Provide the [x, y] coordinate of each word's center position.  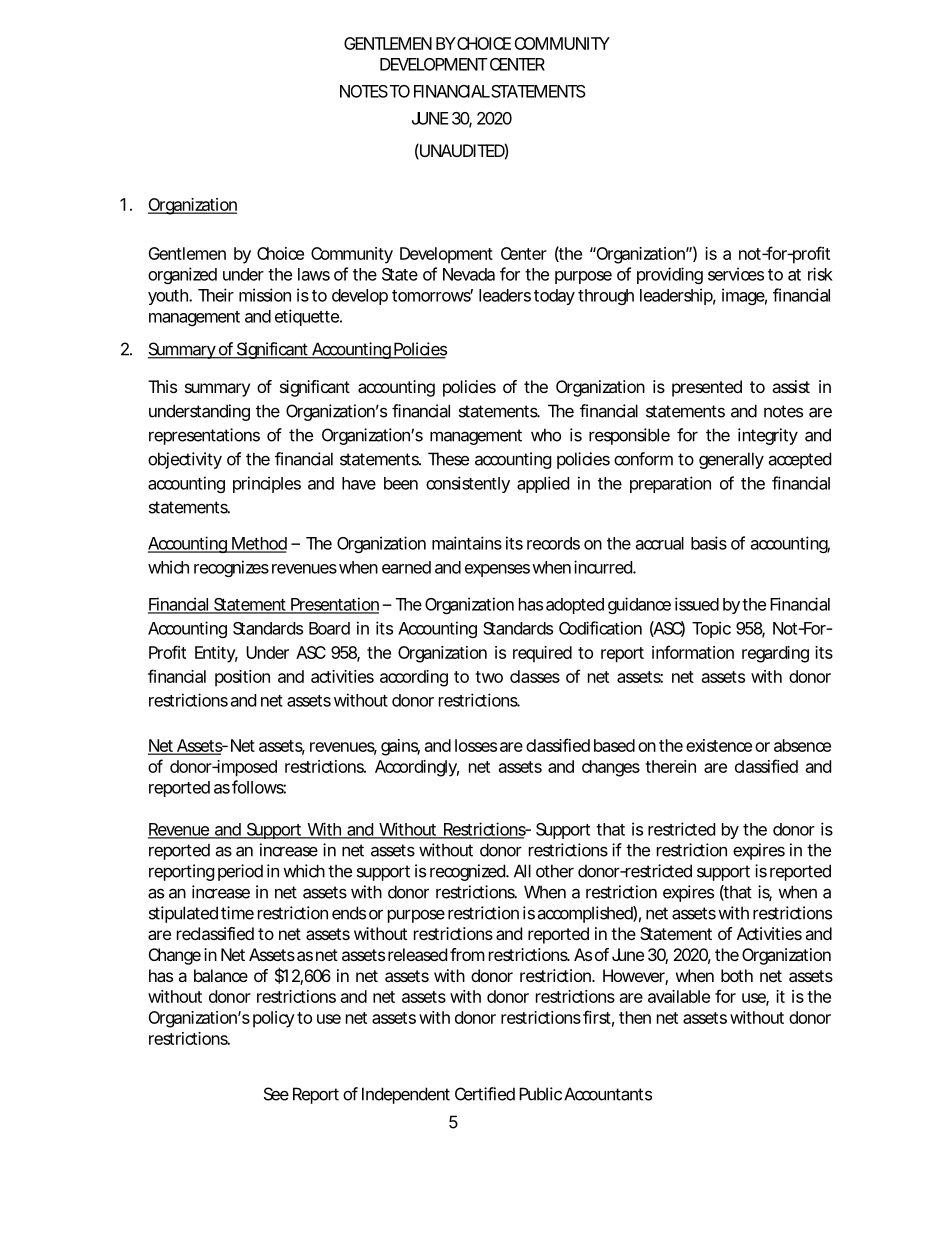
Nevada [469, 274]
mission [265, 295]
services [736, 274]
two [489, 677]
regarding [775, 654]
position [242, 678]
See [276, 1094]
